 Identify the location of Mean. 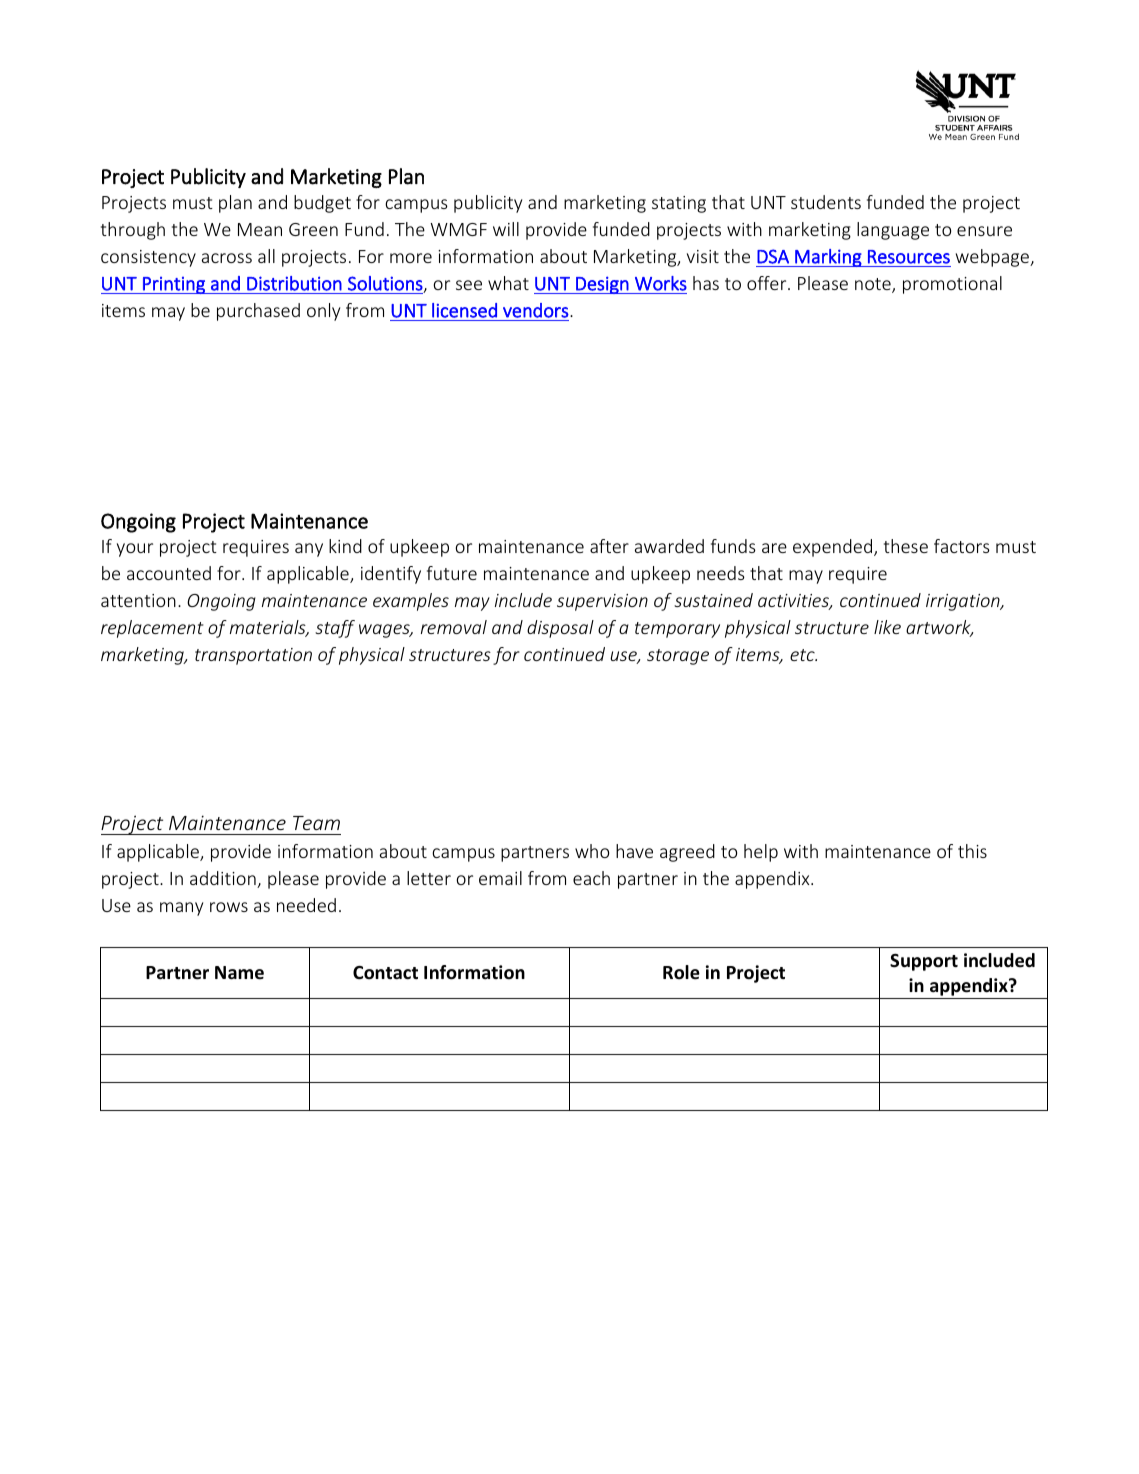
(260, 229).
